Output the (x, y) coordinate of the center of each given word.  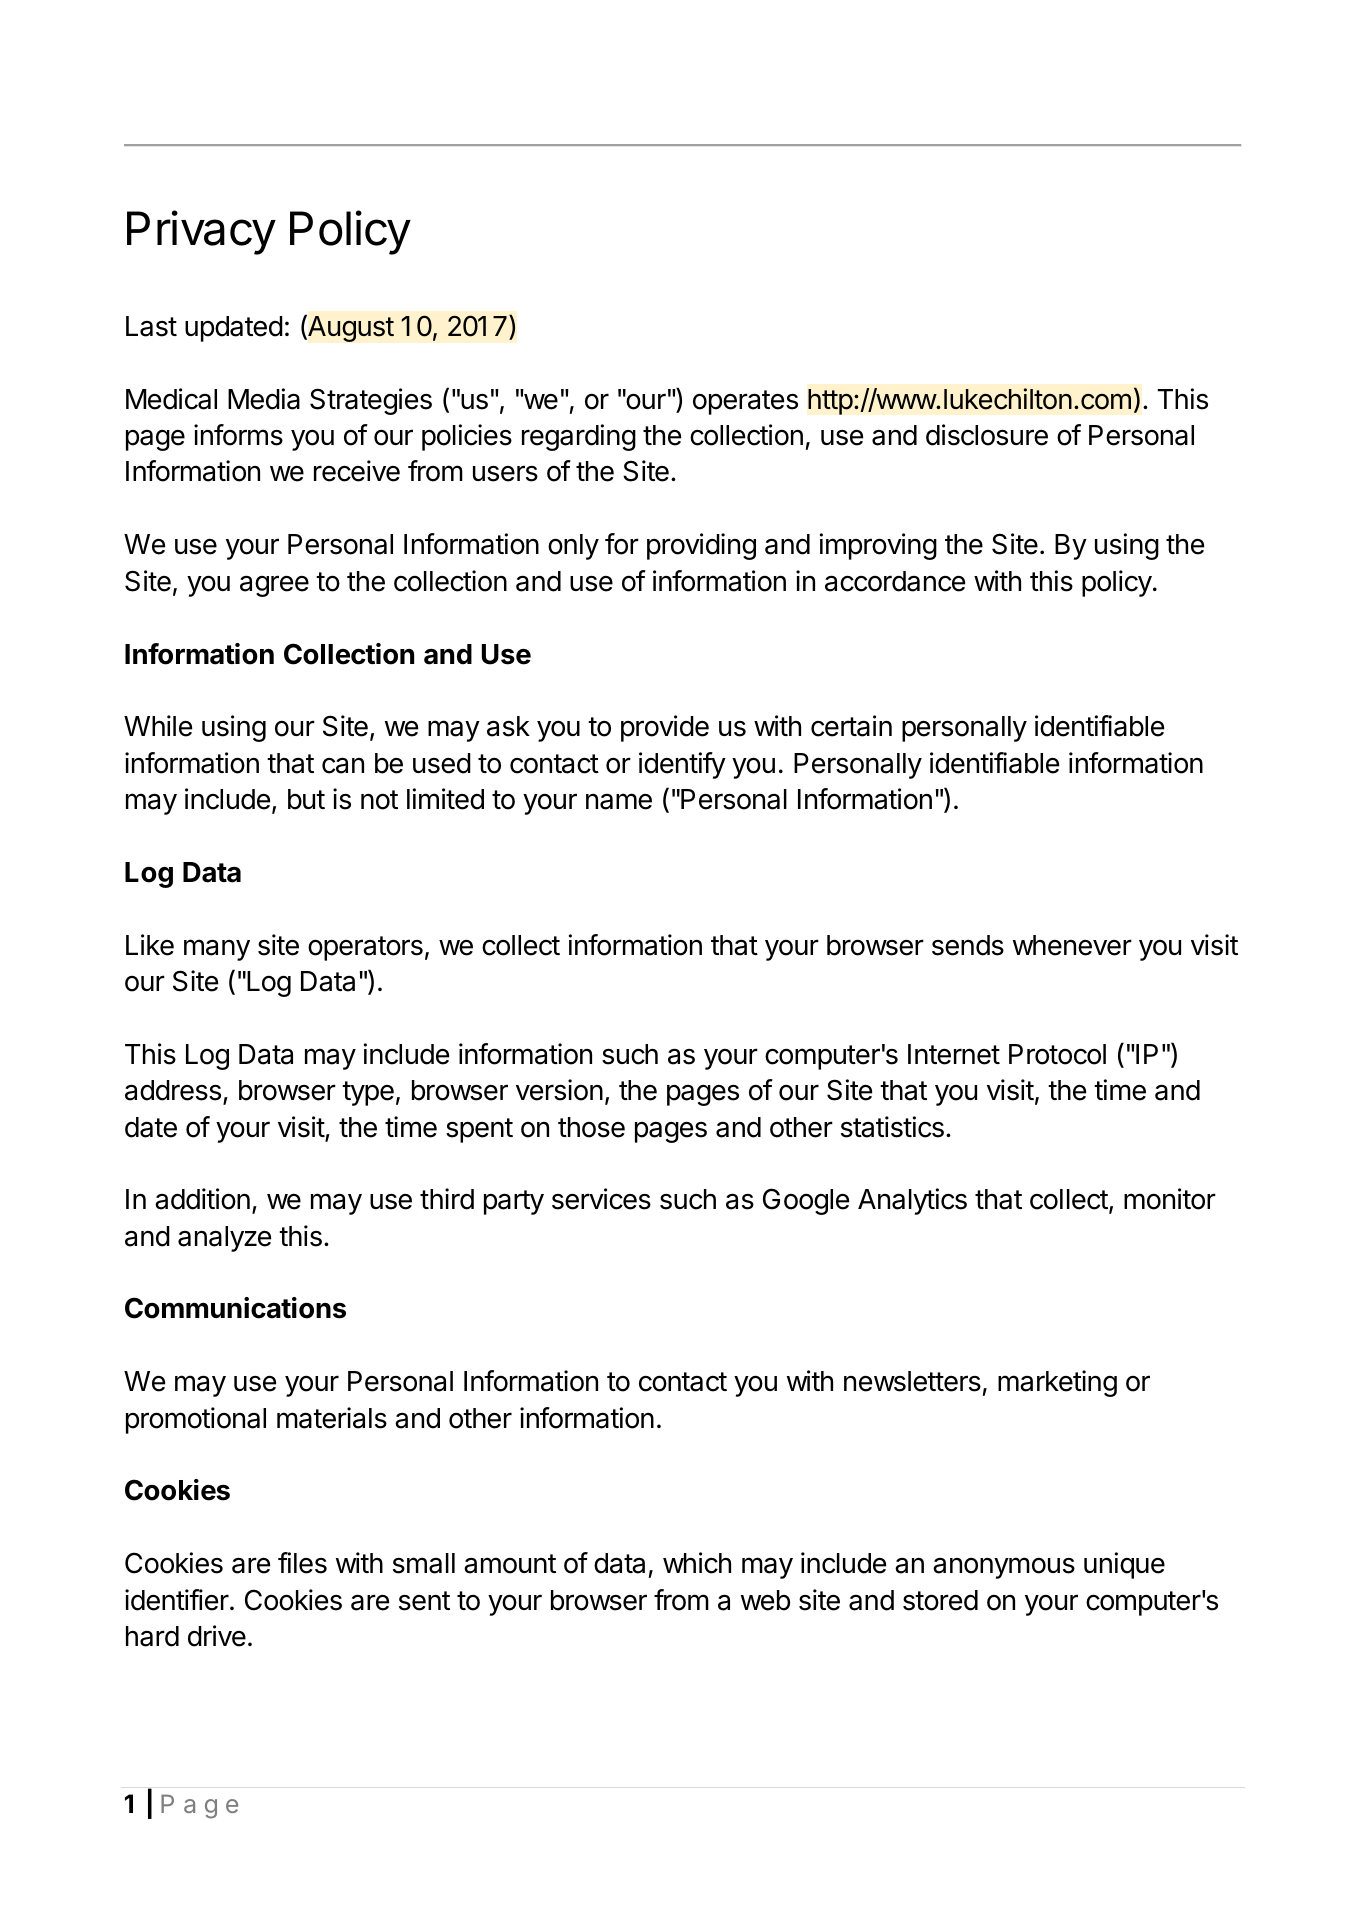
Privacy (201, 233)
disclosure (987, 435)
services (601, 1199)
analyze (224, 1239)
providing (701, 546)
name (619, 801)
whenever (1072, 945)
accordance (895, 581)
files (302, 1563)
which (697, 1563)
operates (745, 402)
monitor (1170, 1199)
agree (274, 586)
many (217, 950)
